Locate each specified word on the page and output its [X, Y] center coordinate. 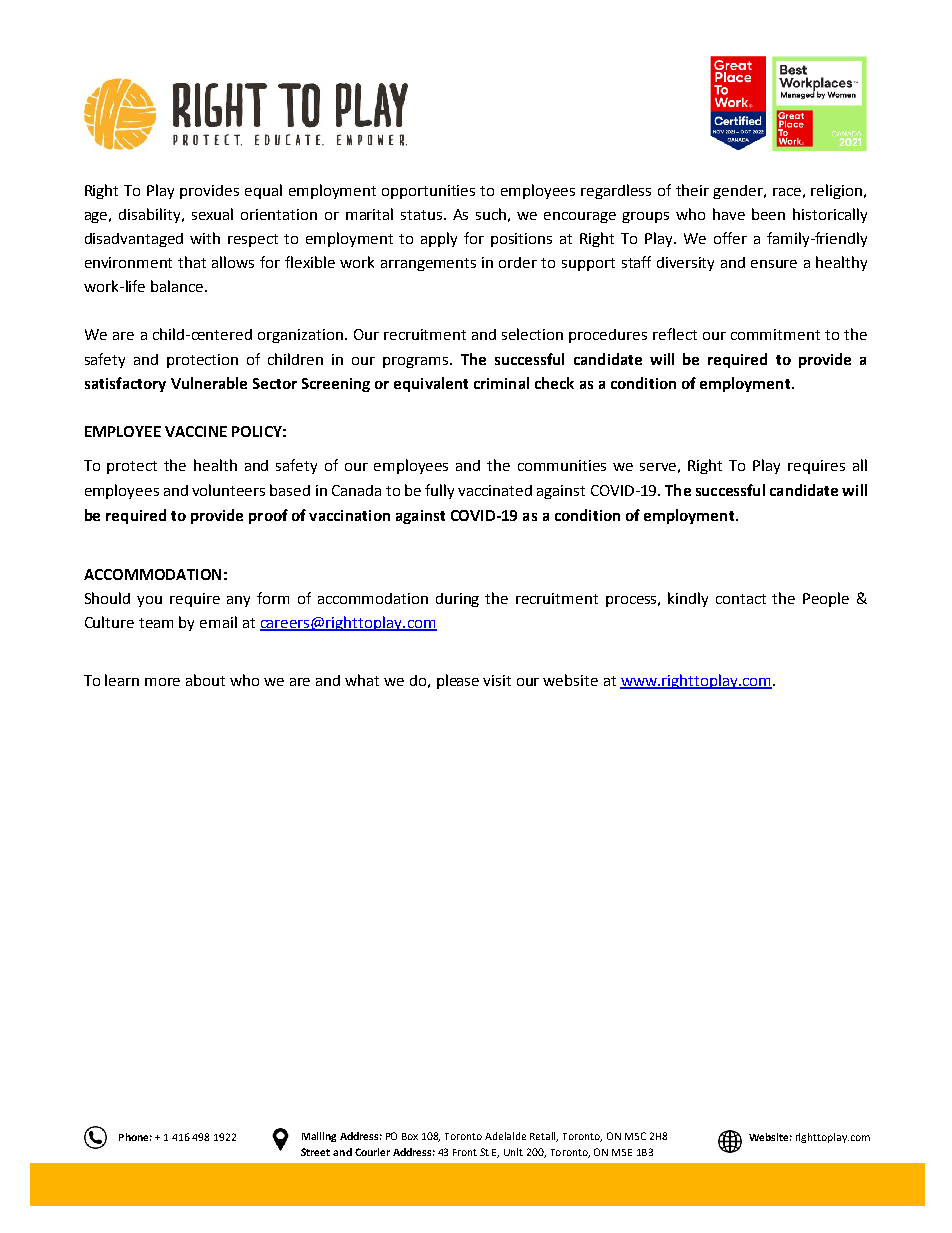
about [205, 680]
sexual [212, 214]
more [162, 682]
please [458, 681]
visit [497, 680]
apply [439, 239]
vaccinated [495, 490]
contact [741, 599]
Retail [544, 1137]
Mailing [319, 1137]
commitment [775, 334]
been [768, 214]
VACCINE [196, 431]
